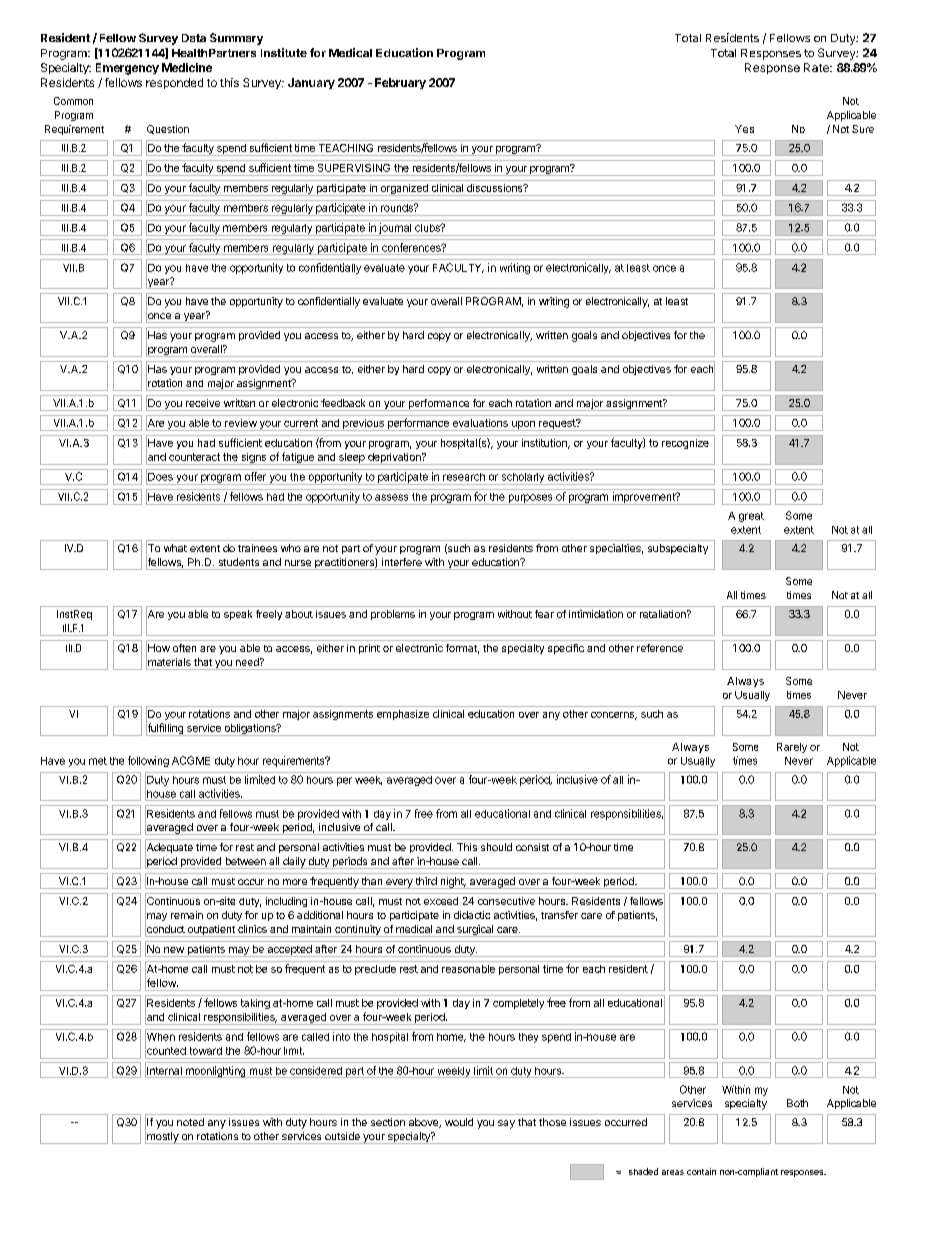 This document has width=952, height=1233. What do you see at coordinates (184, 648) in the document?
I see `often` at bounding box center [184, 648].
